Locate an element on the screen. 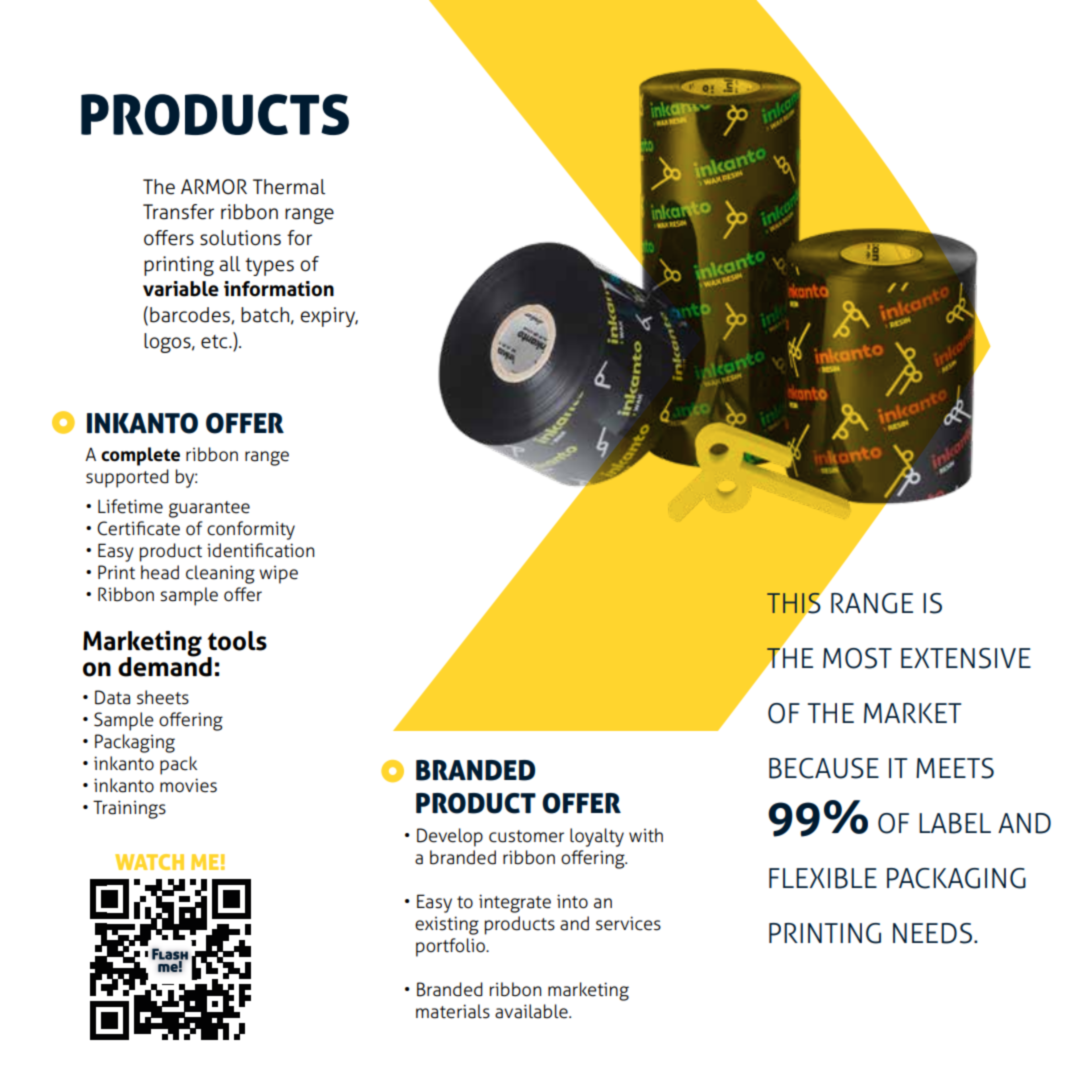  conformity is located at coordinates (251, 530).
